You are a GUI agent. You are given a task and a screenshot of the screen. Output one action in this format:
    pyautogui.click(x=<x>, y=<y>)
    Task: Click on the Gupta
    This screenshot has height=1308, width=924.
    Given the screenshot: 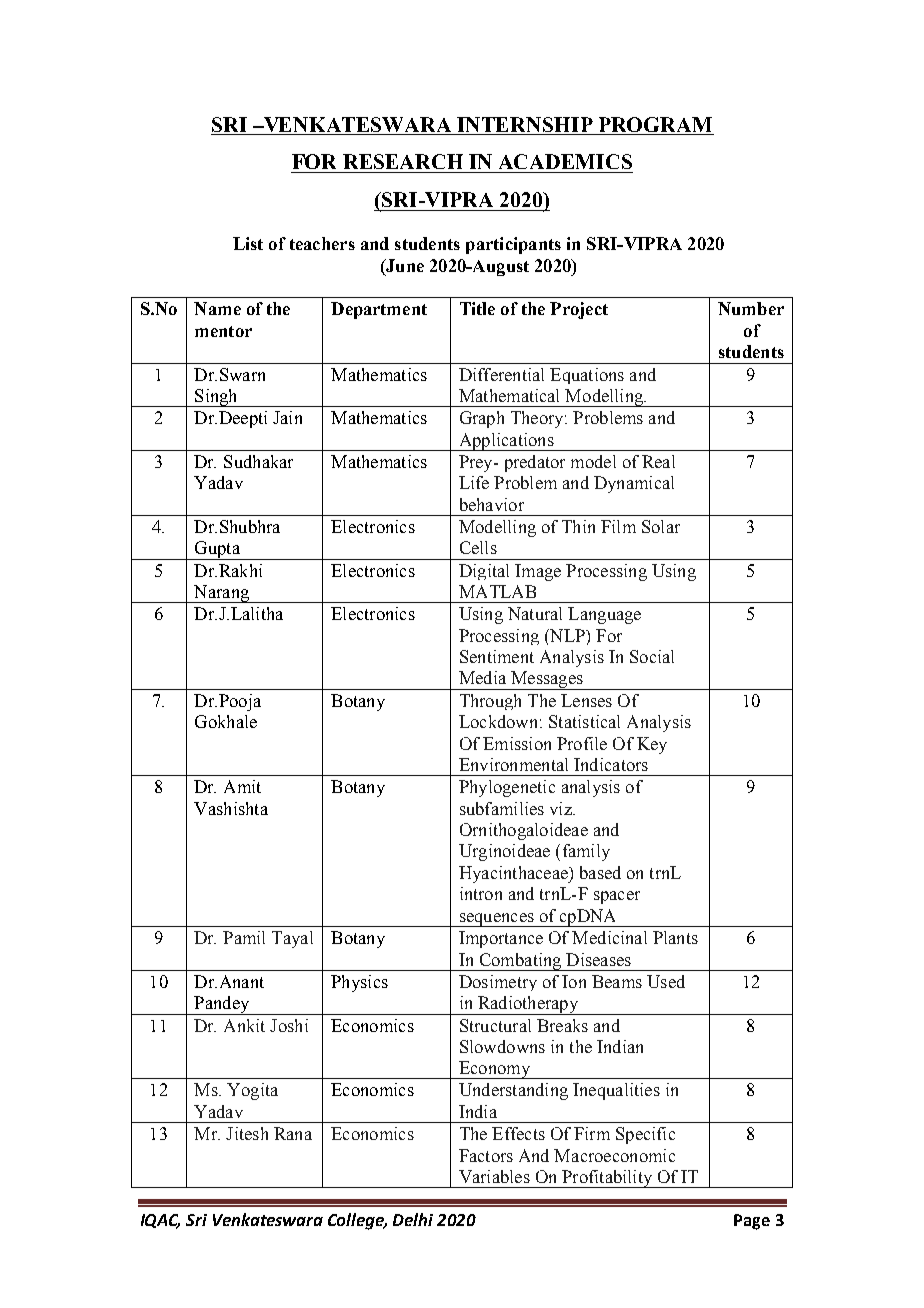 What is the action you would take?
    pyautogui.click(x=217, y=550)
